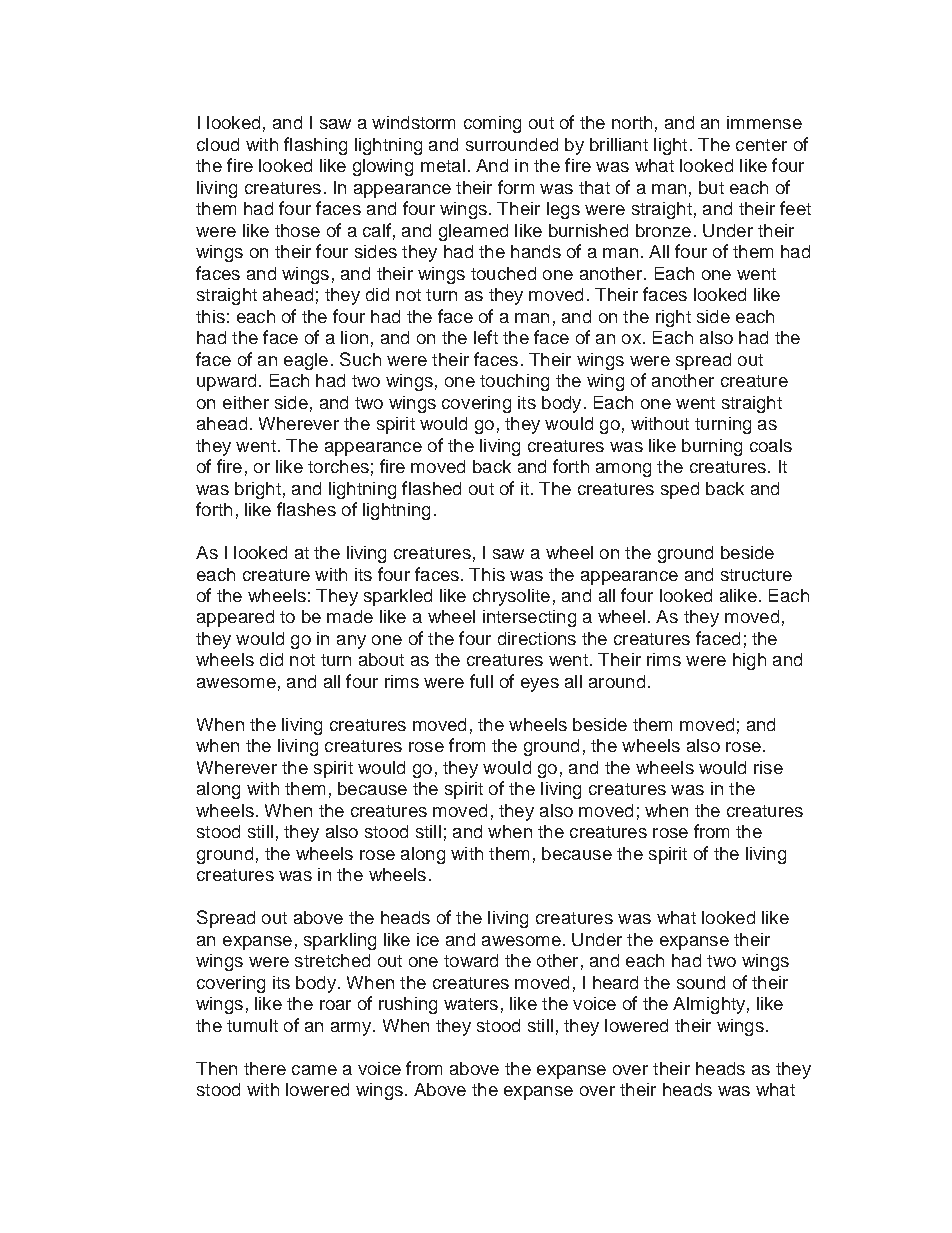  What do you see at coordinates (381, 659) in the screenshot?
I see `about` at bounding box center [381, 659].
